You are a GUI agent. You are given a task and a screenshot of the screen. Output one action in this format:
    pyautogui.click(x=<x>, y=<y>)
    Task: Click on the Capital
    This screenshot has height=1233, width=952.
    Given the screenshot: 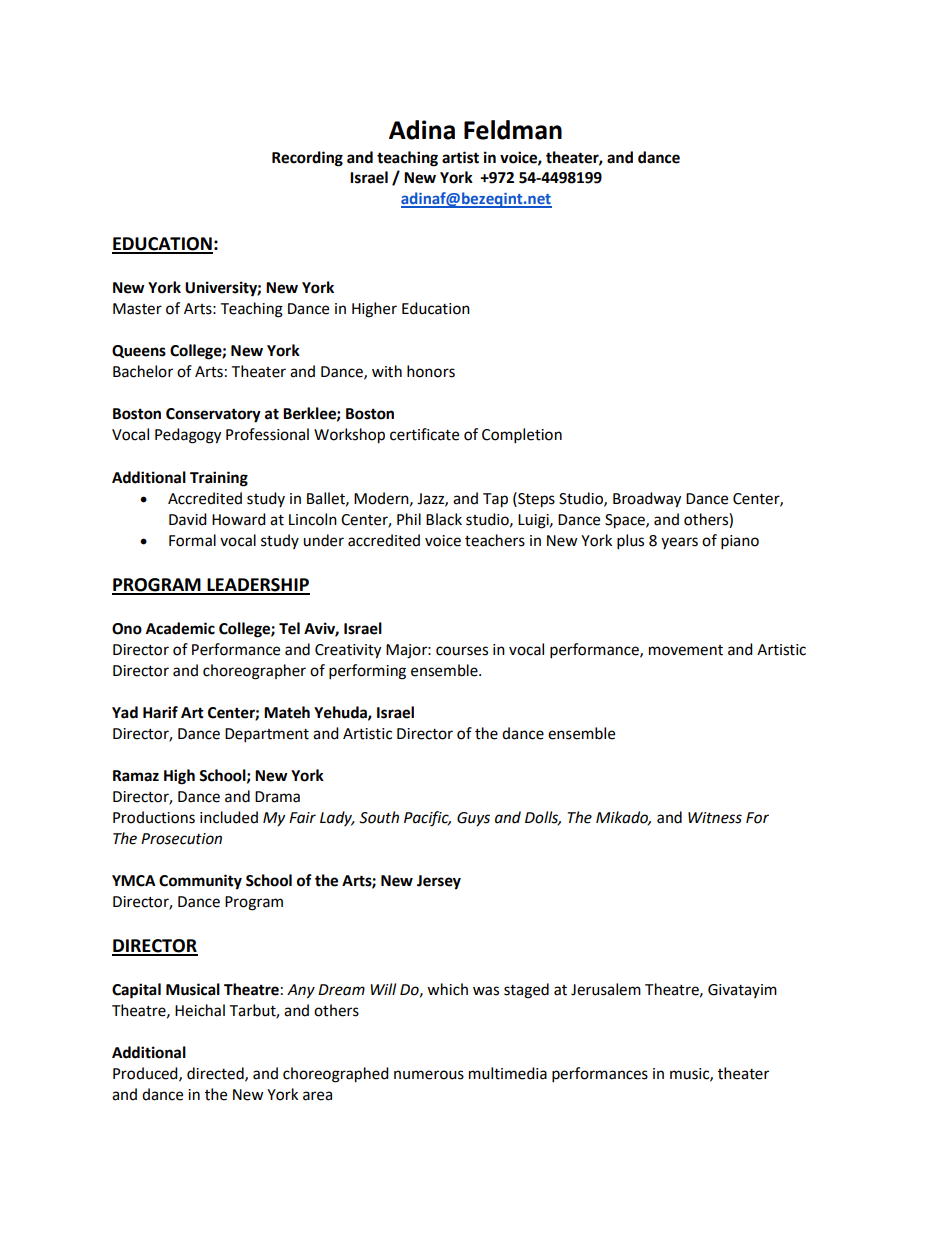 What is the action you would take?
    pyautogui.click(x=136, y=991)
